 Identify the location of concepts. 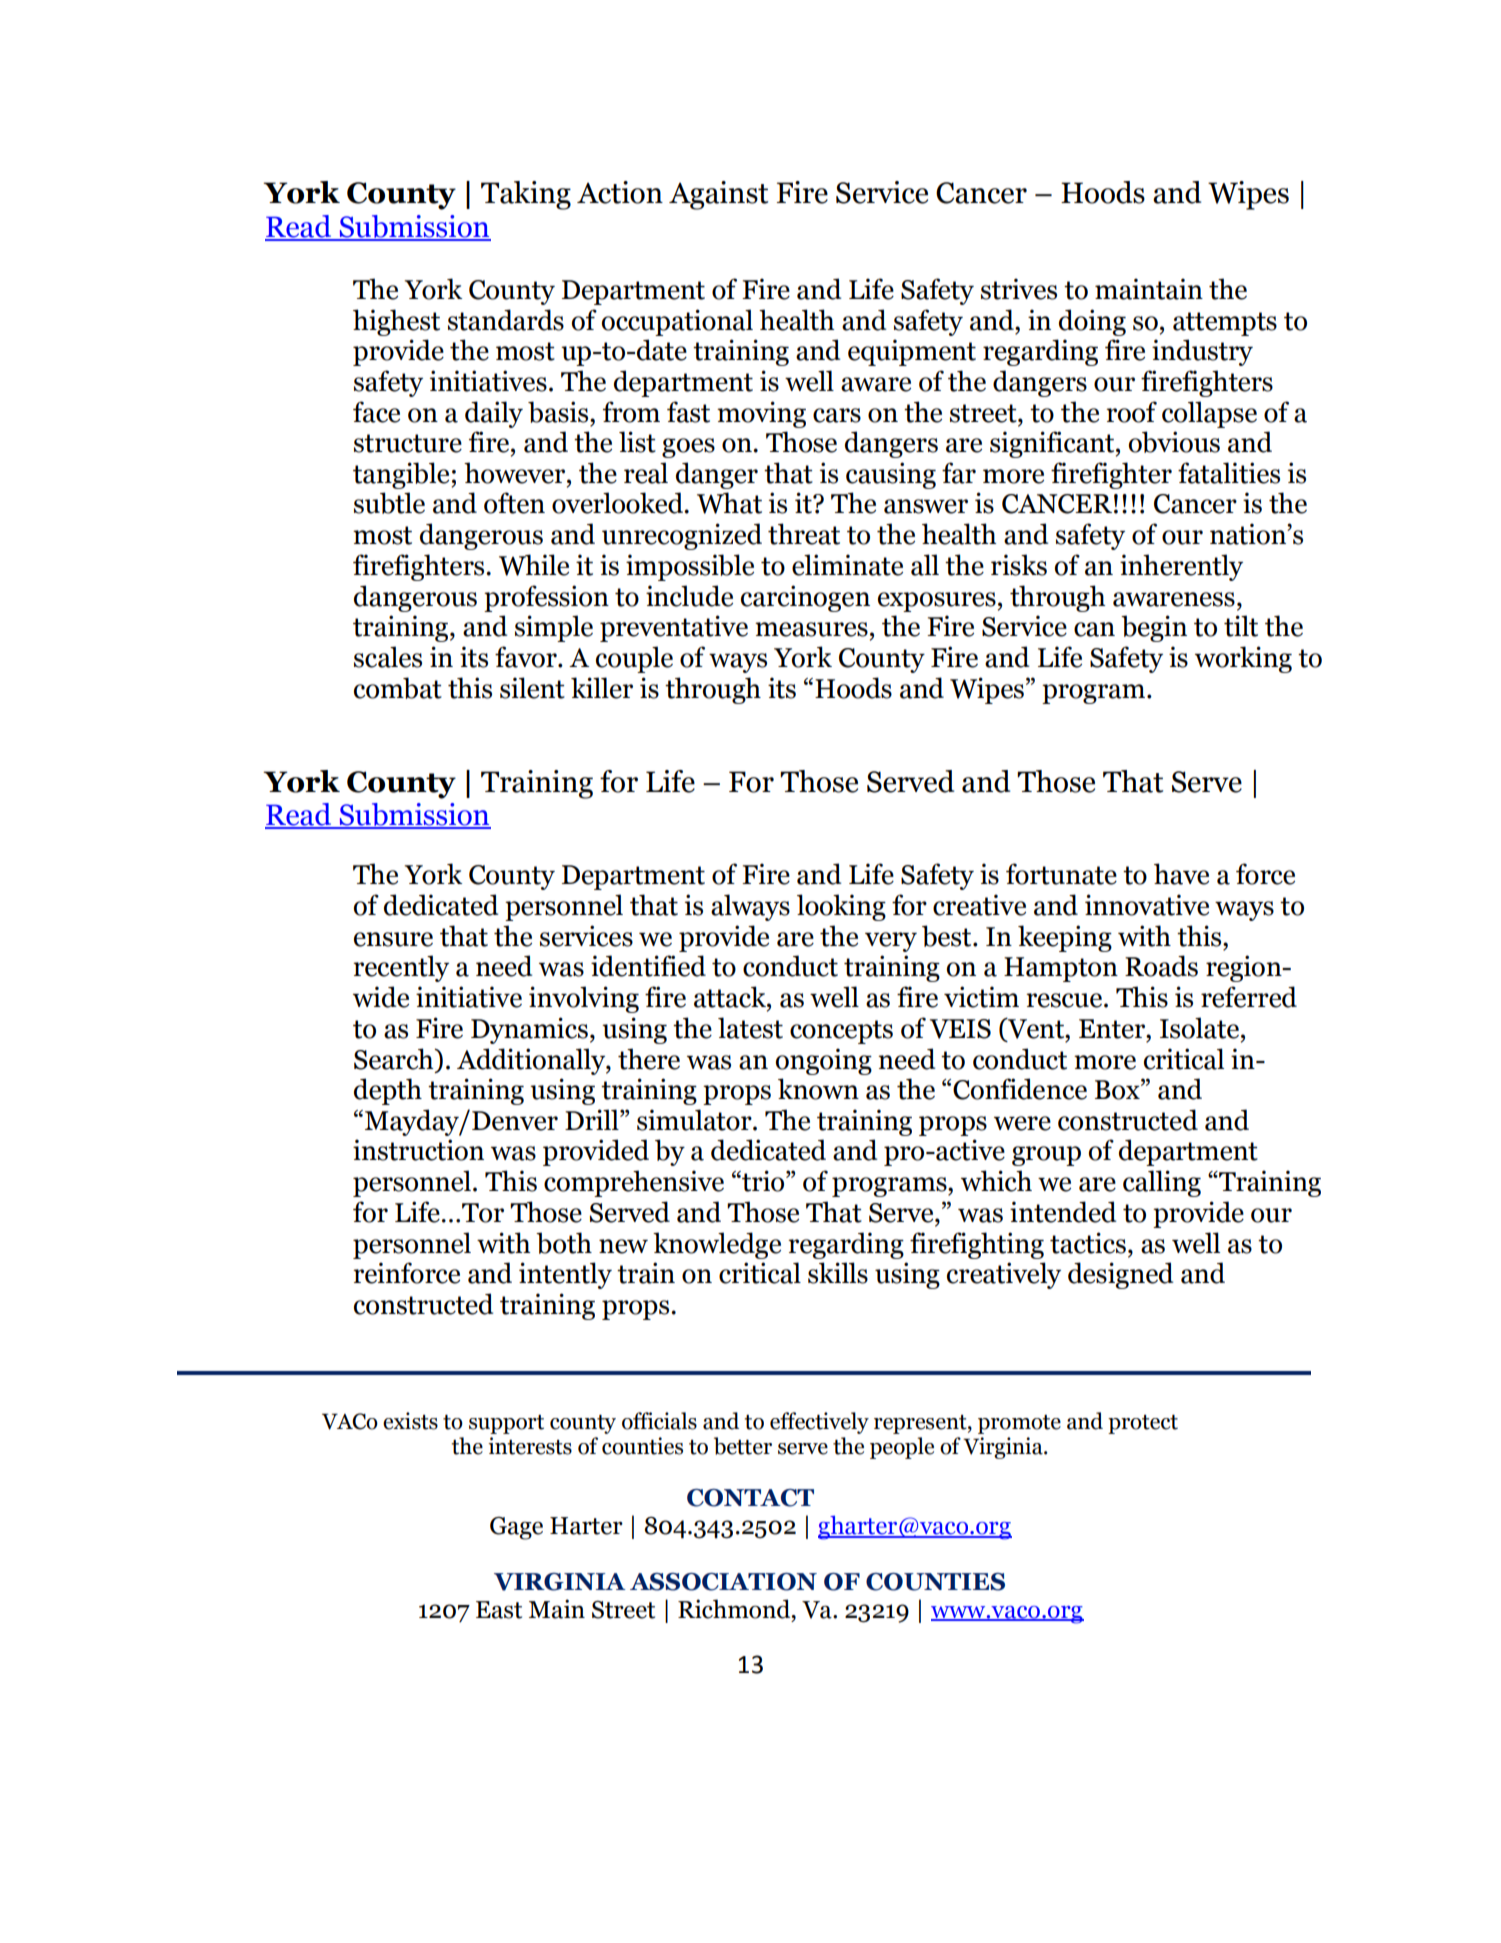
(841, 1032).
